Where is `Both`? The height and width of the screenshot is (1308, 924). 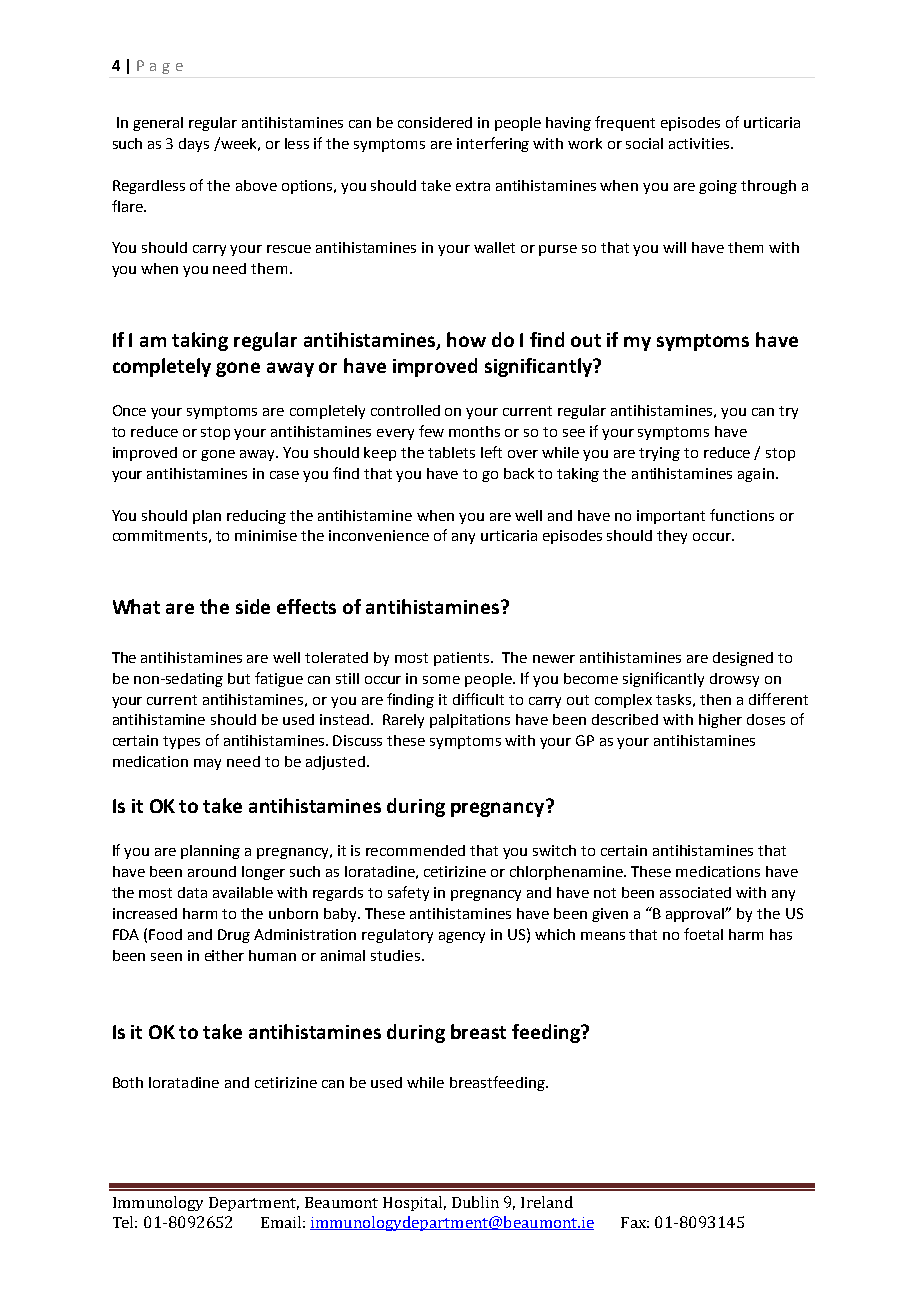
Both is located at coordinates (128, 1082).
